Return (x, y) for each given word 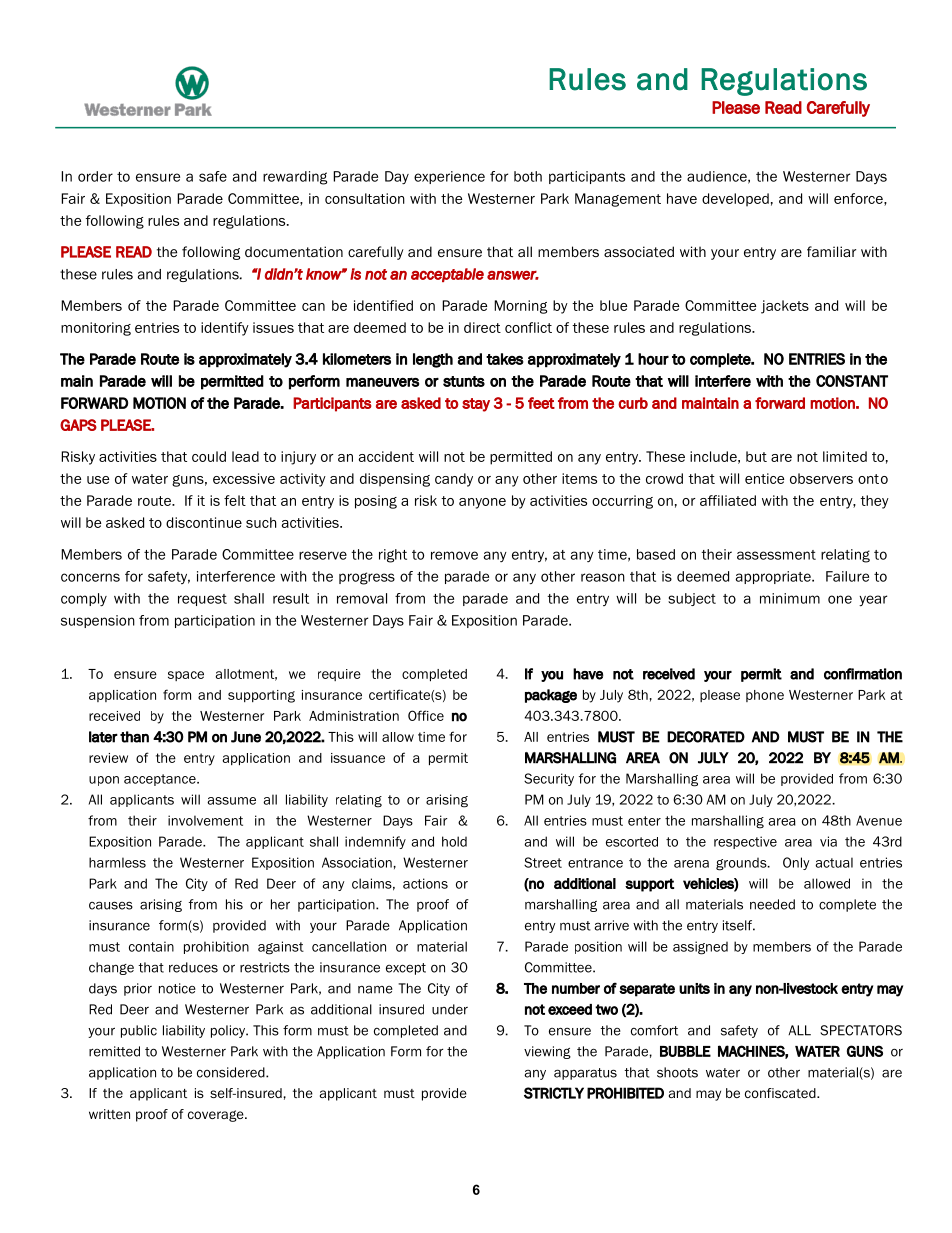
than (134, 737)
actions (425, 883)
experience (449, 177)
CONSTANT (852, 381)
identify (225, 329)
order (95, 176)
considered (232, 1072)
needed (772, 904)
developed (735, 200)
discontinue (204, 522)
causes (111, 905)
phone (765, 696)
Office (426, 715)
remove (454, 555)
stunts (464, 381)
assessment (776, 555)
